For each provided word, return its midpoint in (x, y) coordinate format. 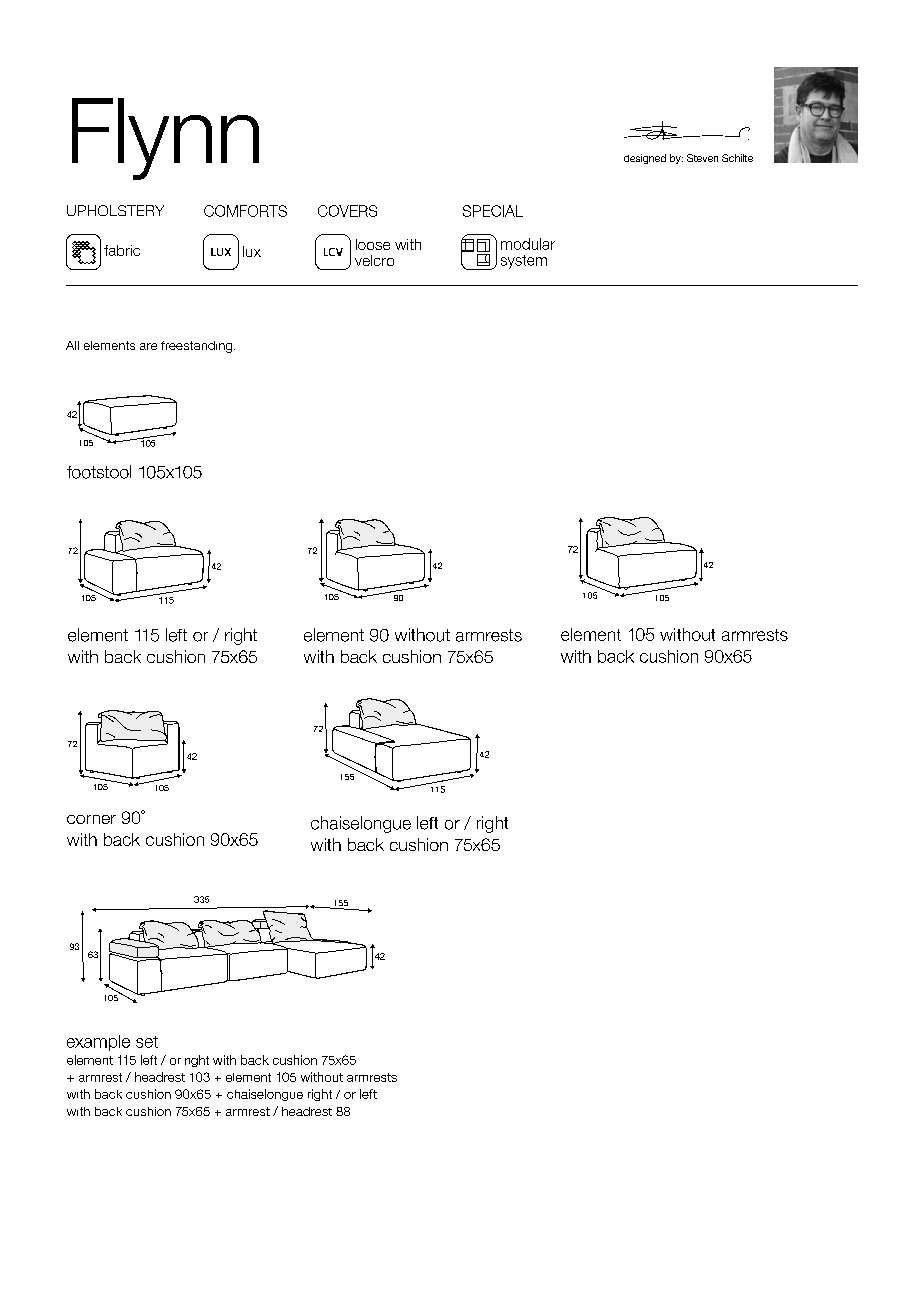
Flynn (165, 139)
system (524, 262)
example (98, 1043)
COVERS (347, 211)
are (148, 346)
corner (91, 819)
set (147, 1042)
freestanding (198, 347)
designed (645, 159)
